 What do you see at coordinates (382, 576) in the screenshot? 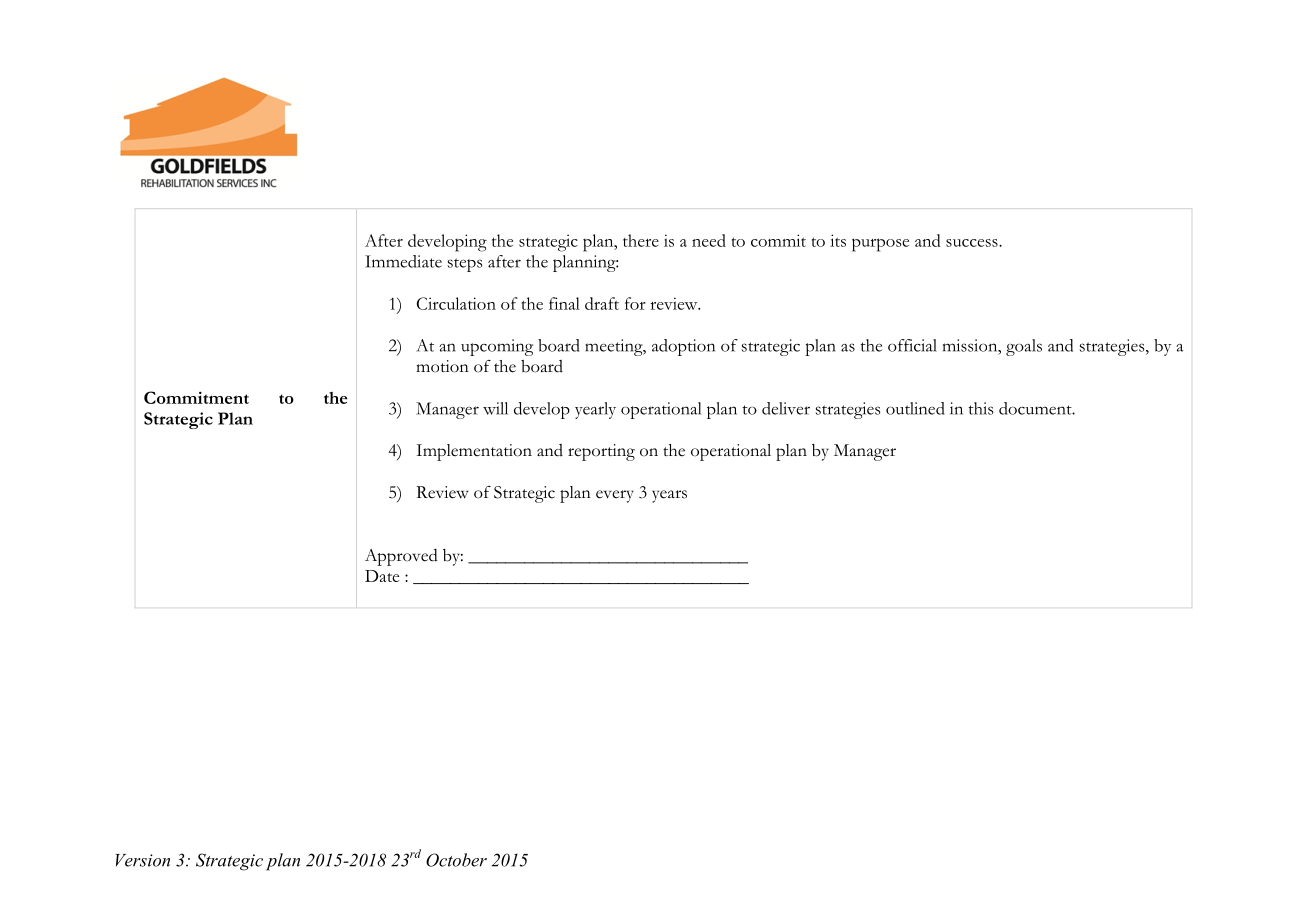
I see `Date` at bounding box center [382, 576].
